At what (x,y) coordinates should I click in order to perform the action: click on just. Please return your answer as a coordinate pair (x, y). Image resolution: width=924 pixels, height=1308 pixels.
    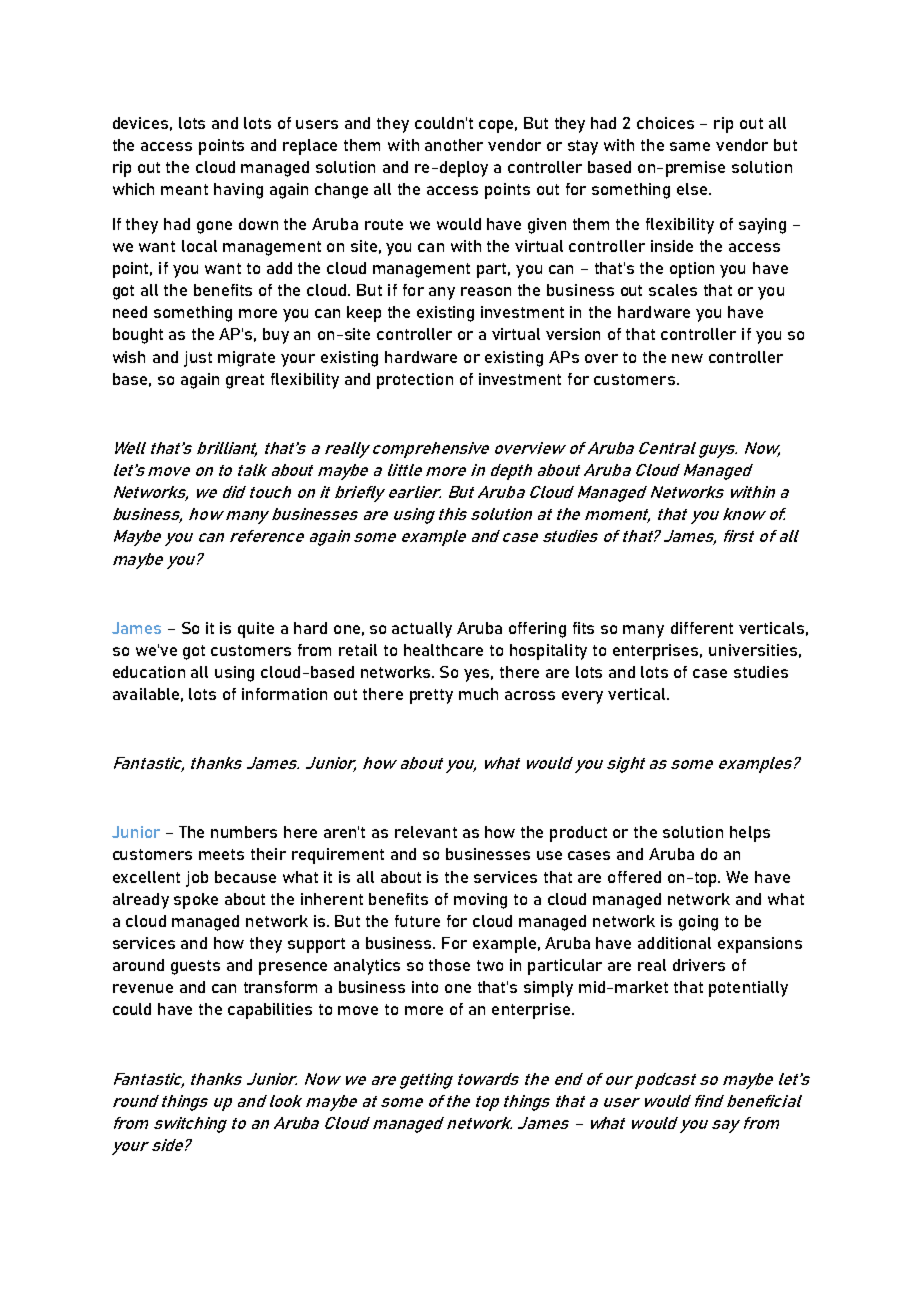
    Looking at the image, I should click on (198, 359).
